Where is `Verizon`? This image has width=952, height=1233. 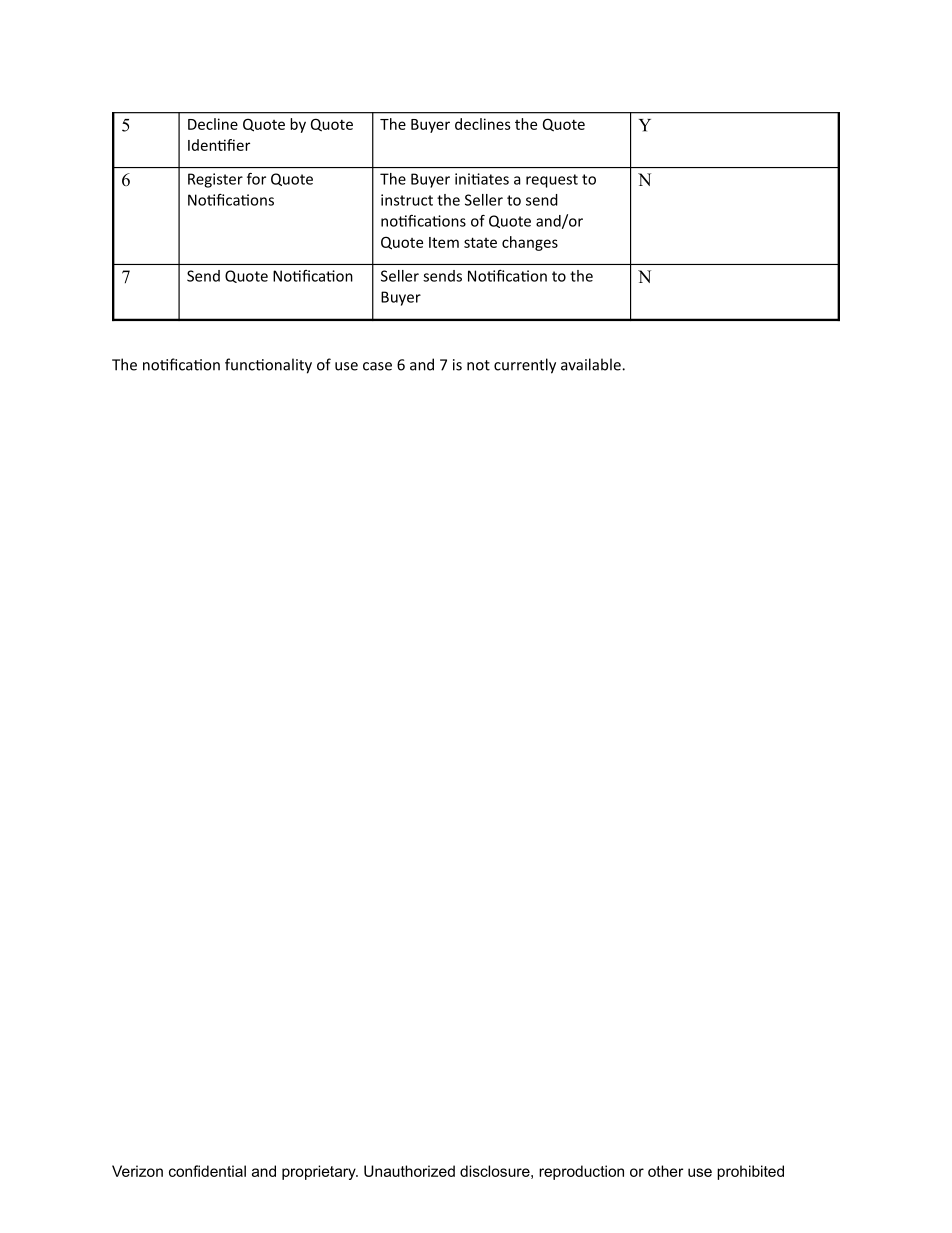 Verizon is located at coordinates (137, 1171).
